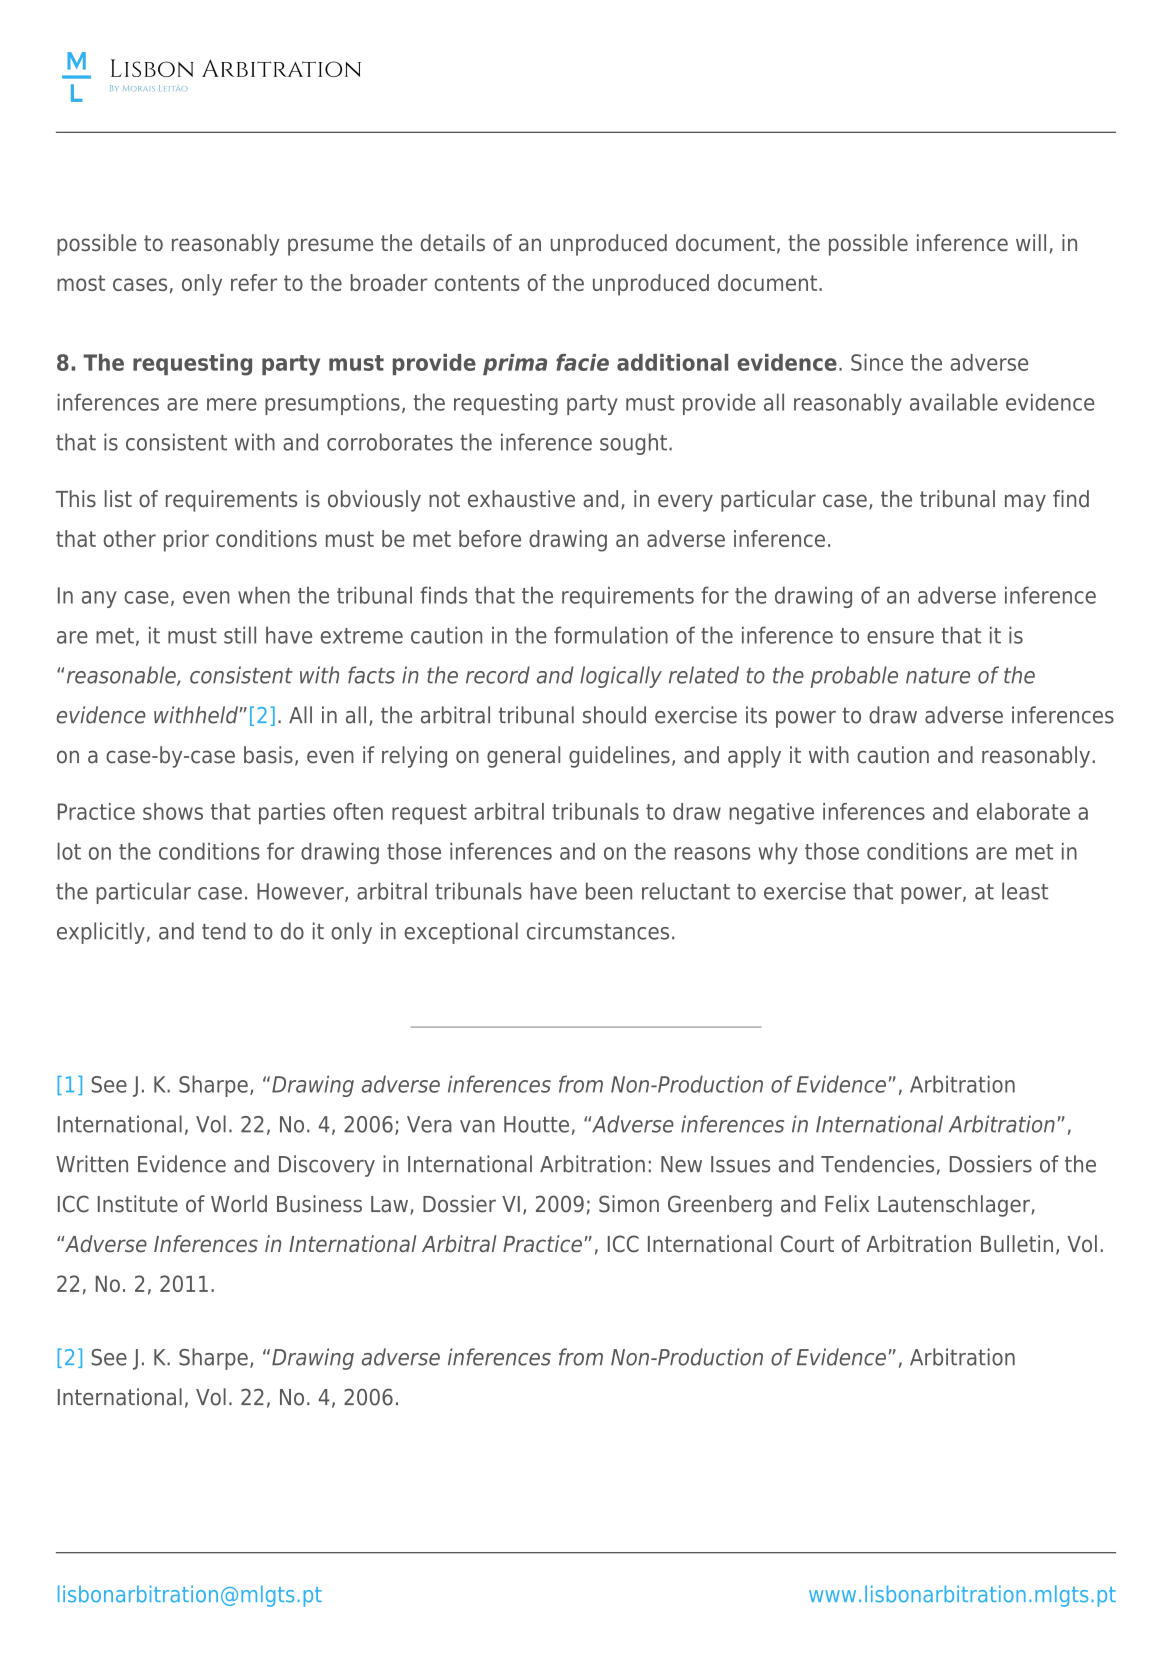 Image resolution: width=1172 pixels, height=1658 pixels. Describe the element at coordinates (268, 755) in the screenshot. I see `basis` at that location.
